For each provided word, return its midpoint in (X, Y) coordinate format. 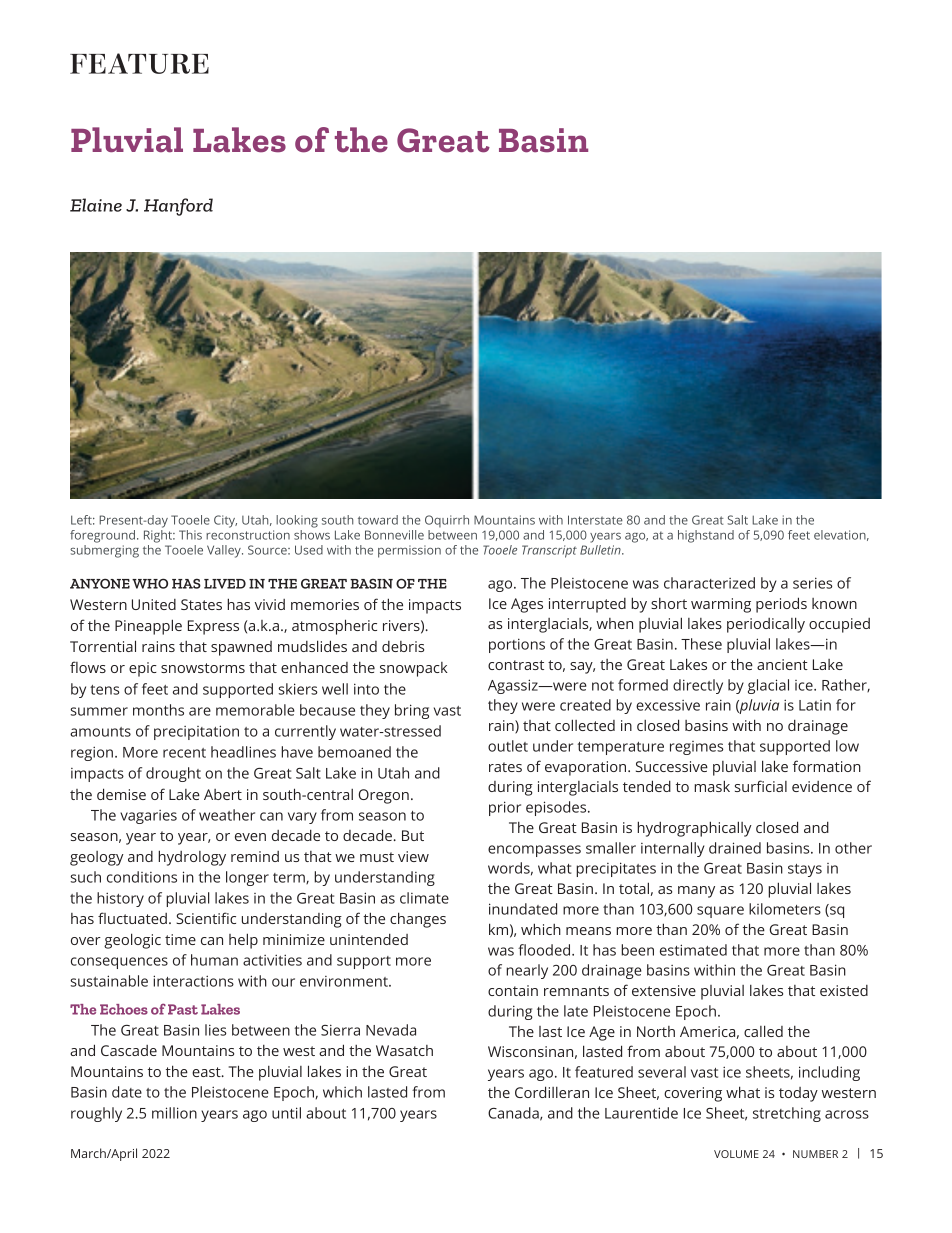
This (190, 535)
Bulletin (601, 550)
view (413, 856)
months (158, 710)
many (696, 892)
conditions (142, 877)
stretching (787, 1114)
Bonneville (394, 535)
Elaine (96, 205)
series (812, 583)
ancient (782, 664)
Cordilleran (552, 1092)
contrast (516, 665)
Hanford (178, 207)
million (174, 1113)
